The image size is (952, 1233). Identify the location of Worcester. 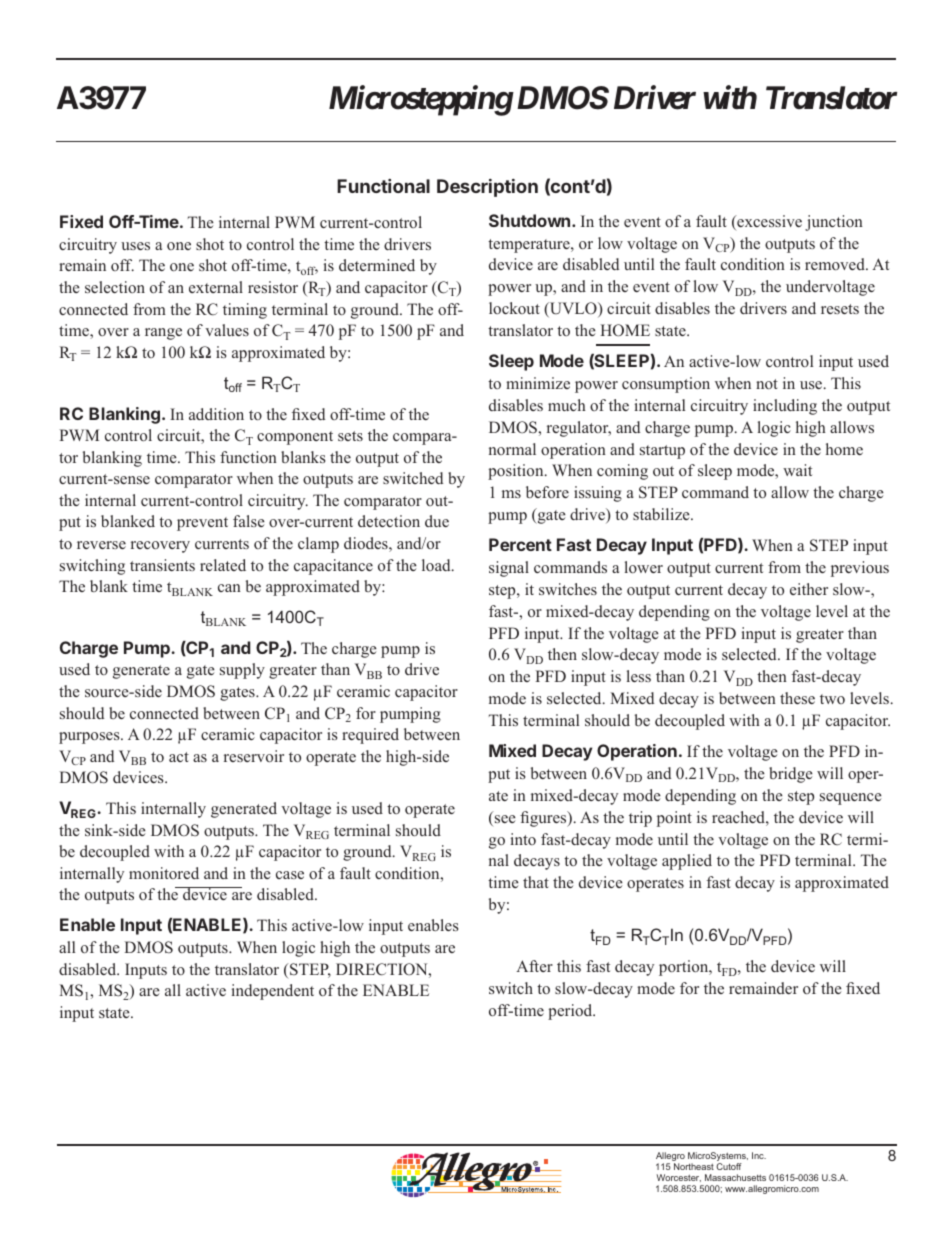
(679, 1178).
